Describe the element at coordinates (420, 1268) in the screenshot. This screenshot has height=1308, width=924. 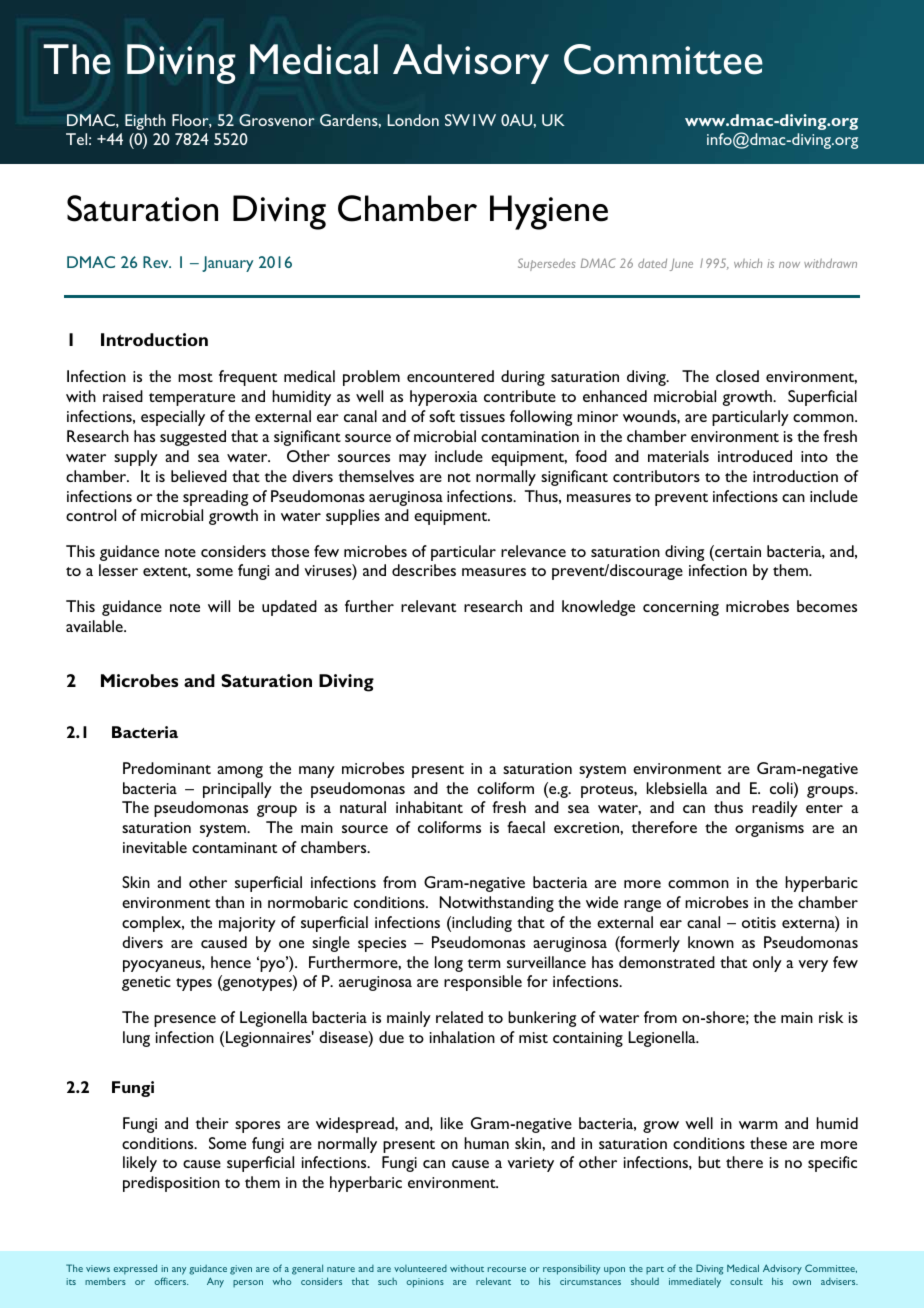
I see `volunteered` at that location.
